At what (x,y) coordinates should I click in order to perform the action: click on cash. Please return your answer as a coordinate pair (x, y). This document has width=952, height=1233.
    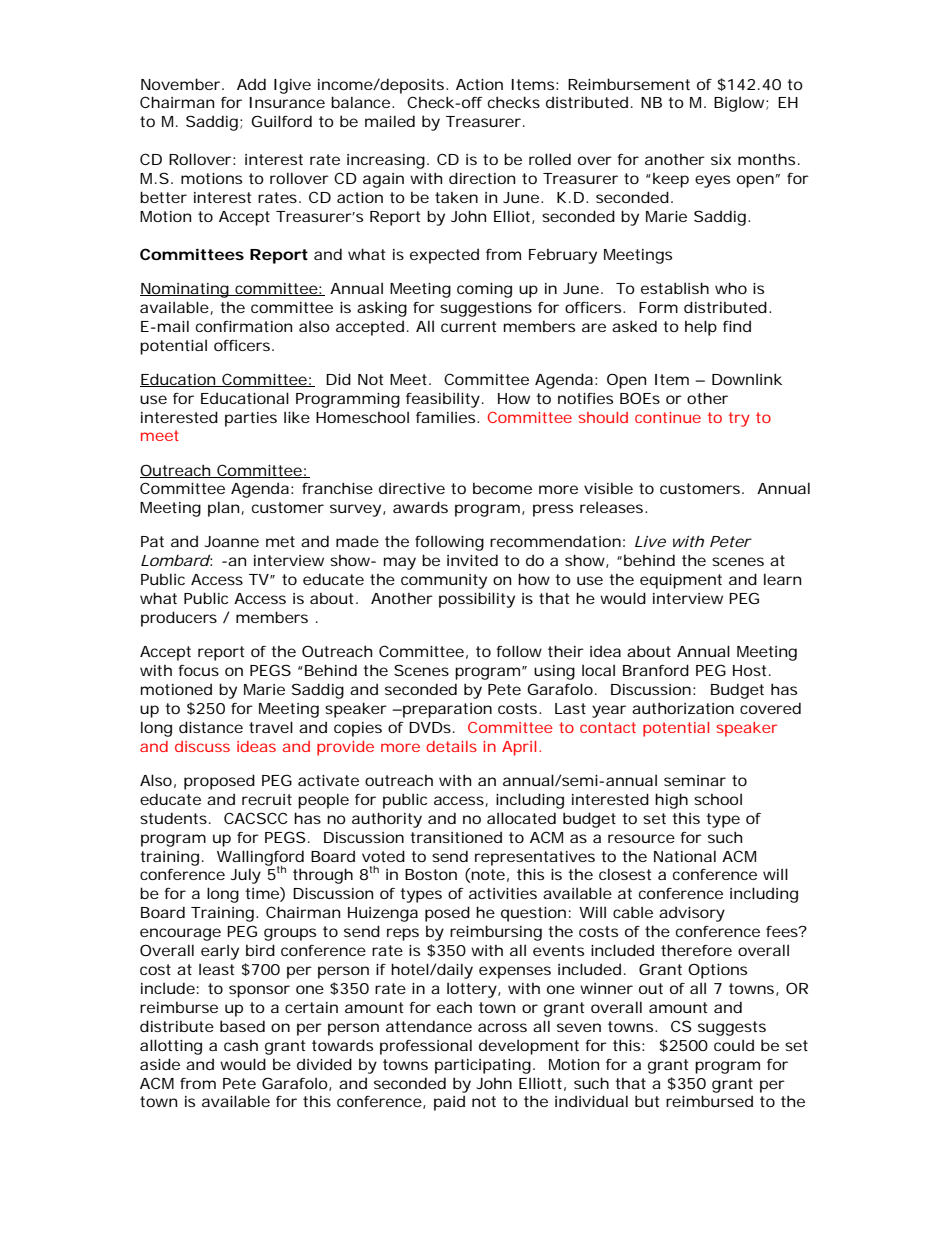
    Looking at the image, I should click on (241, 1045).
